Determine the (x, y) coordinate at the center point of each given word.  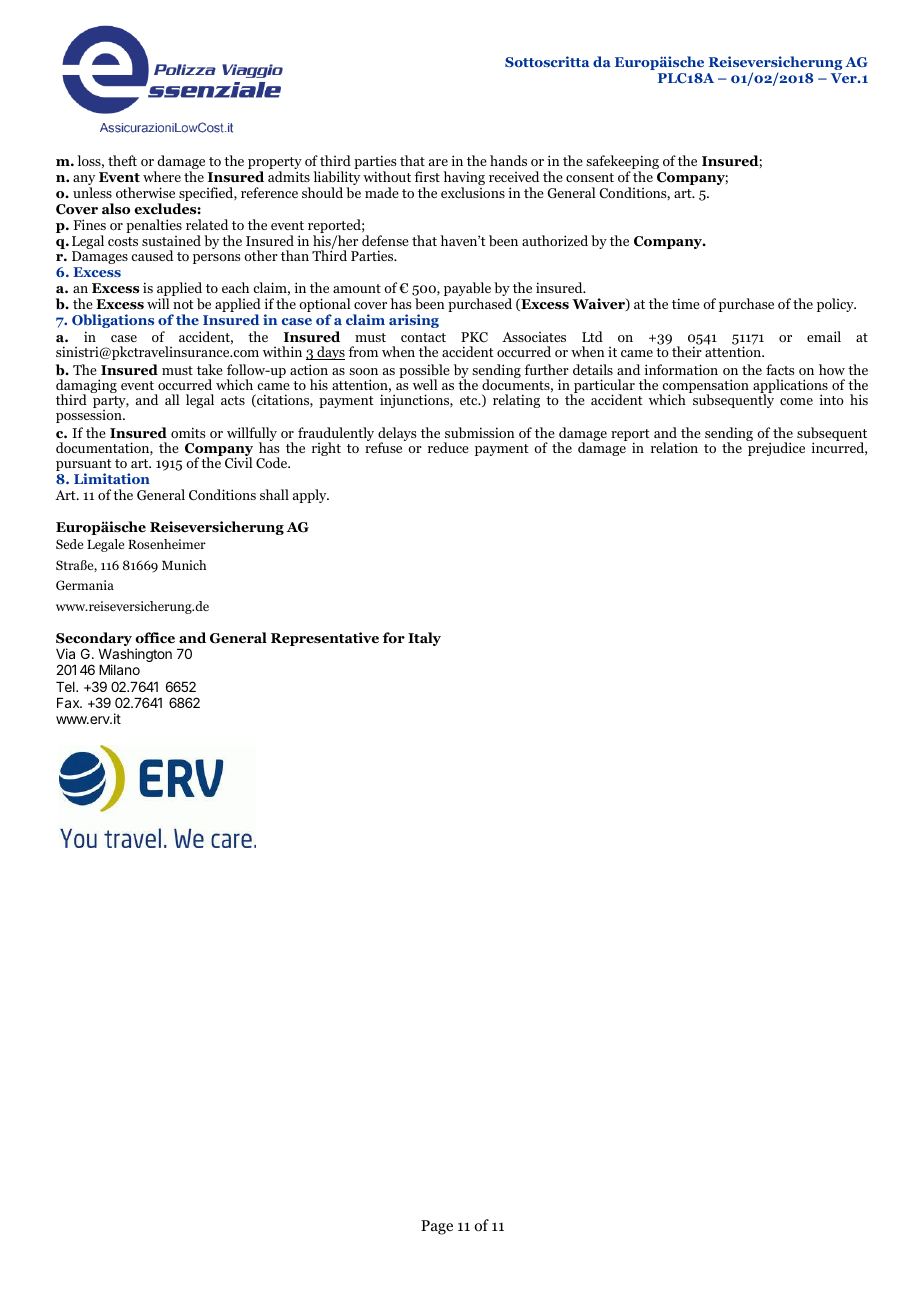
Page (437, 1227)
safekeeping (622, 163)
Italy (424, 639)
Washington (135, 656)
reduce (448, 447)
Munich (184, 565)
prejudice (776, 448)
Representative (325, 639)
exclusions (473, 192)
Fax (69, 703)
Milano (119, 669)
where (162, 176)
